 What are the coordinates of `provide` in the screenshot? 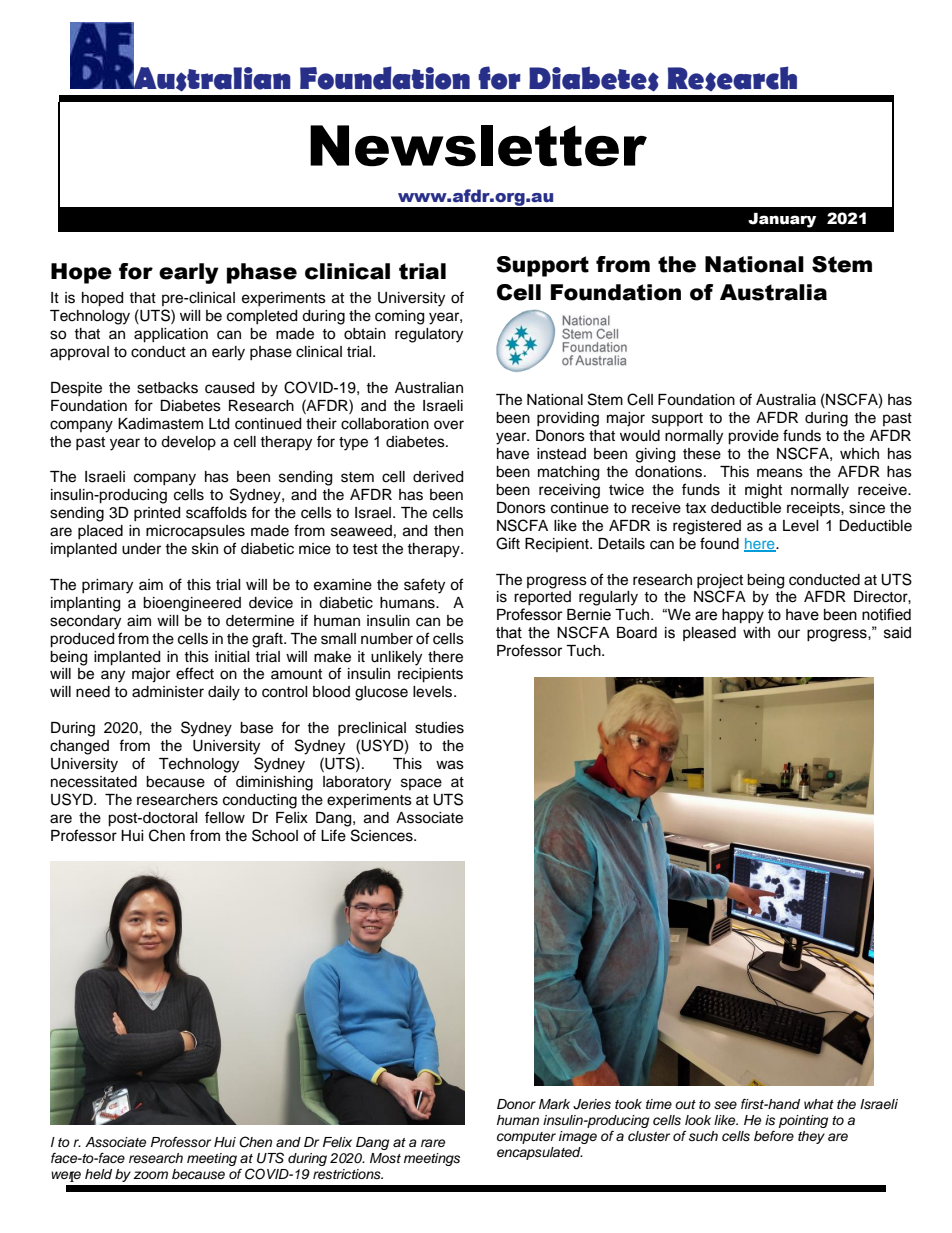 It's located at (753, 437).
